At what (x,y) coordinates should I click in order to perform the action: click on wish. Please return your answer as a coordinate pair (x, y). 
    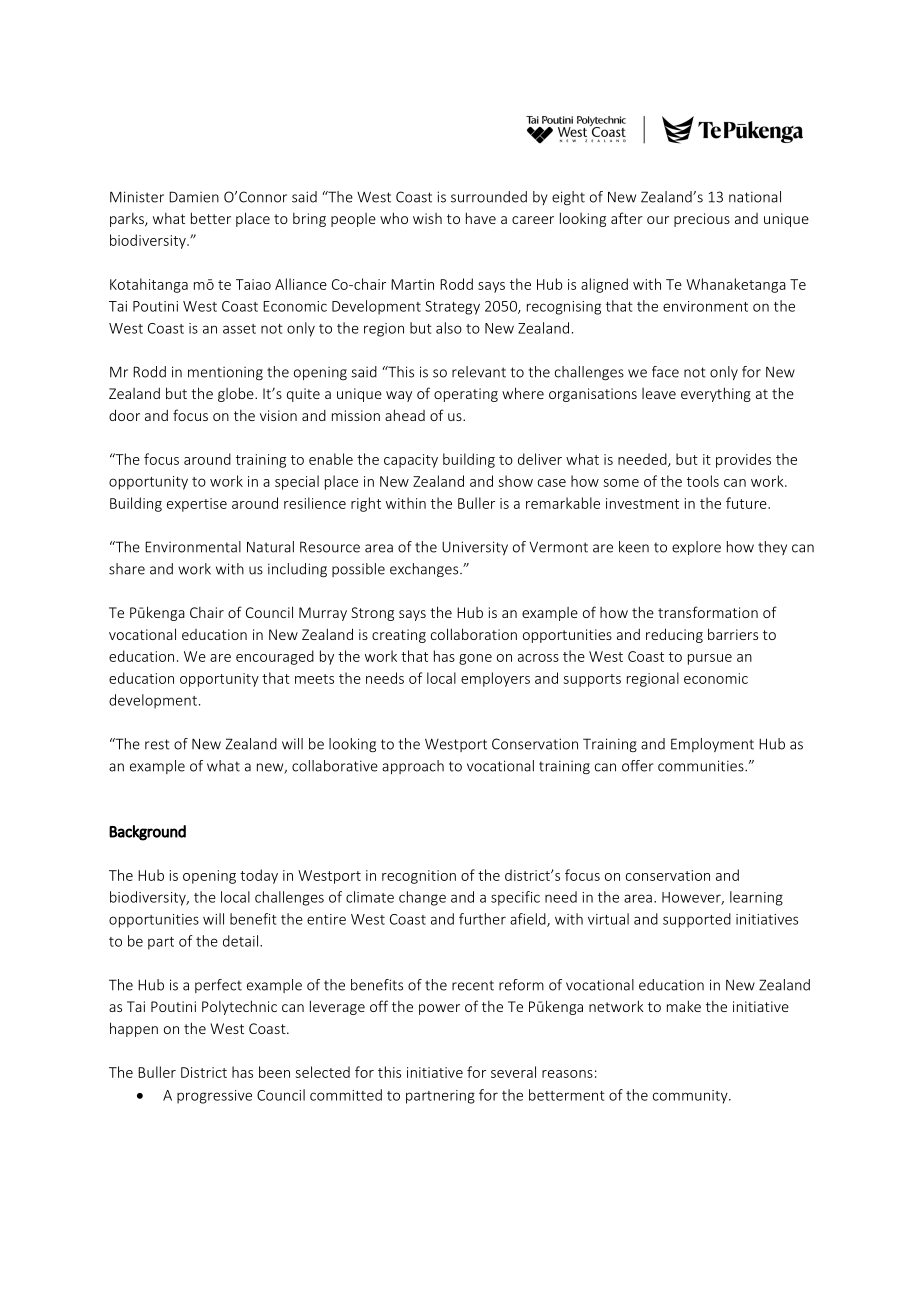
    Looking at the image, I should click on (427, 218).
